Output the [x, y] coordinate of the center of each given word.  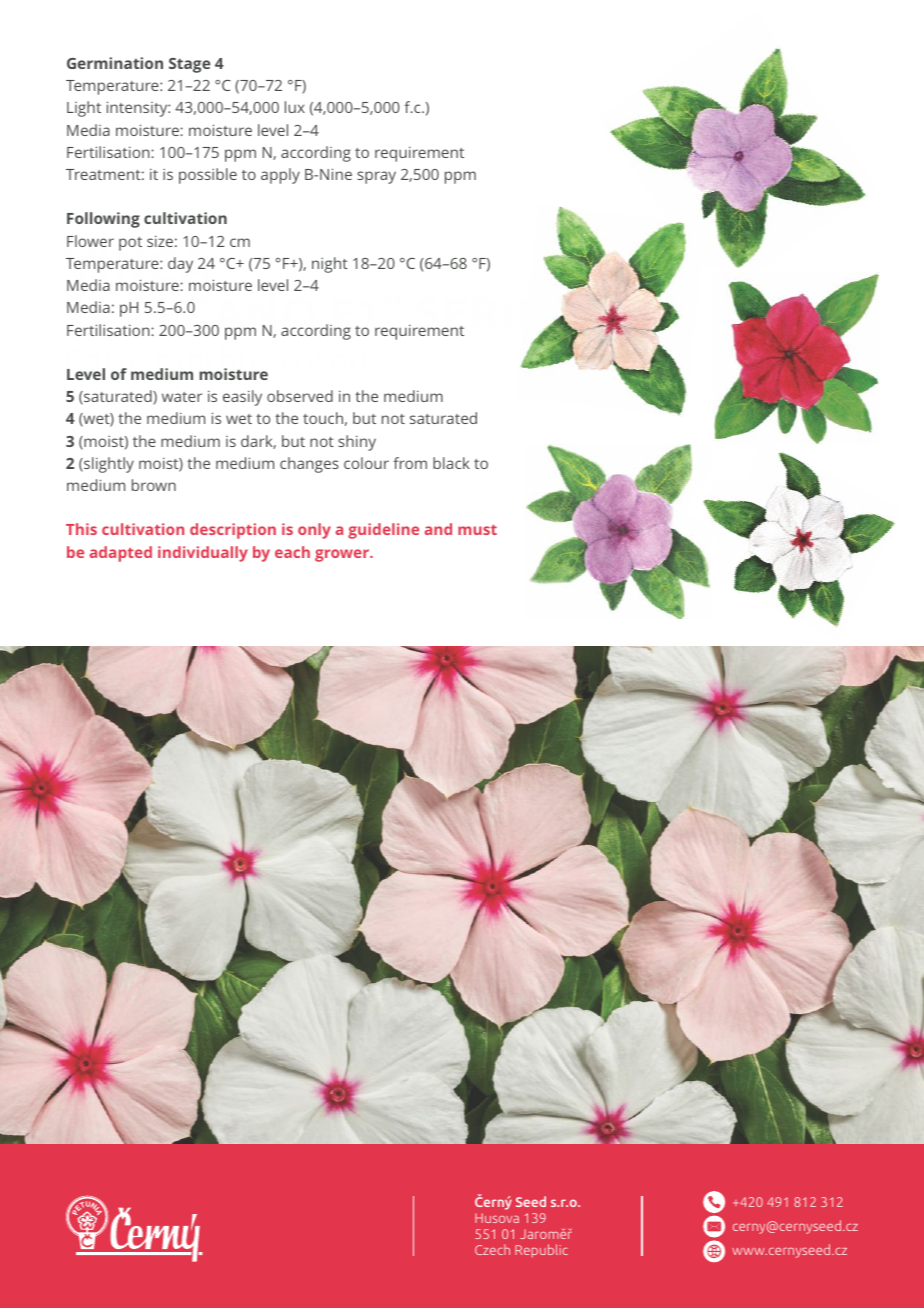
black [451, 463]
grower [343, 555]
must [477, 530]
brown [154, 485]
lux [295, 107]
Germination [115, 63]
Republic [541, 1250]
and [438, 529]
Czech [492, 1249]
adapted [121, 554]
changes [309, 465]
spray [376, 177]
